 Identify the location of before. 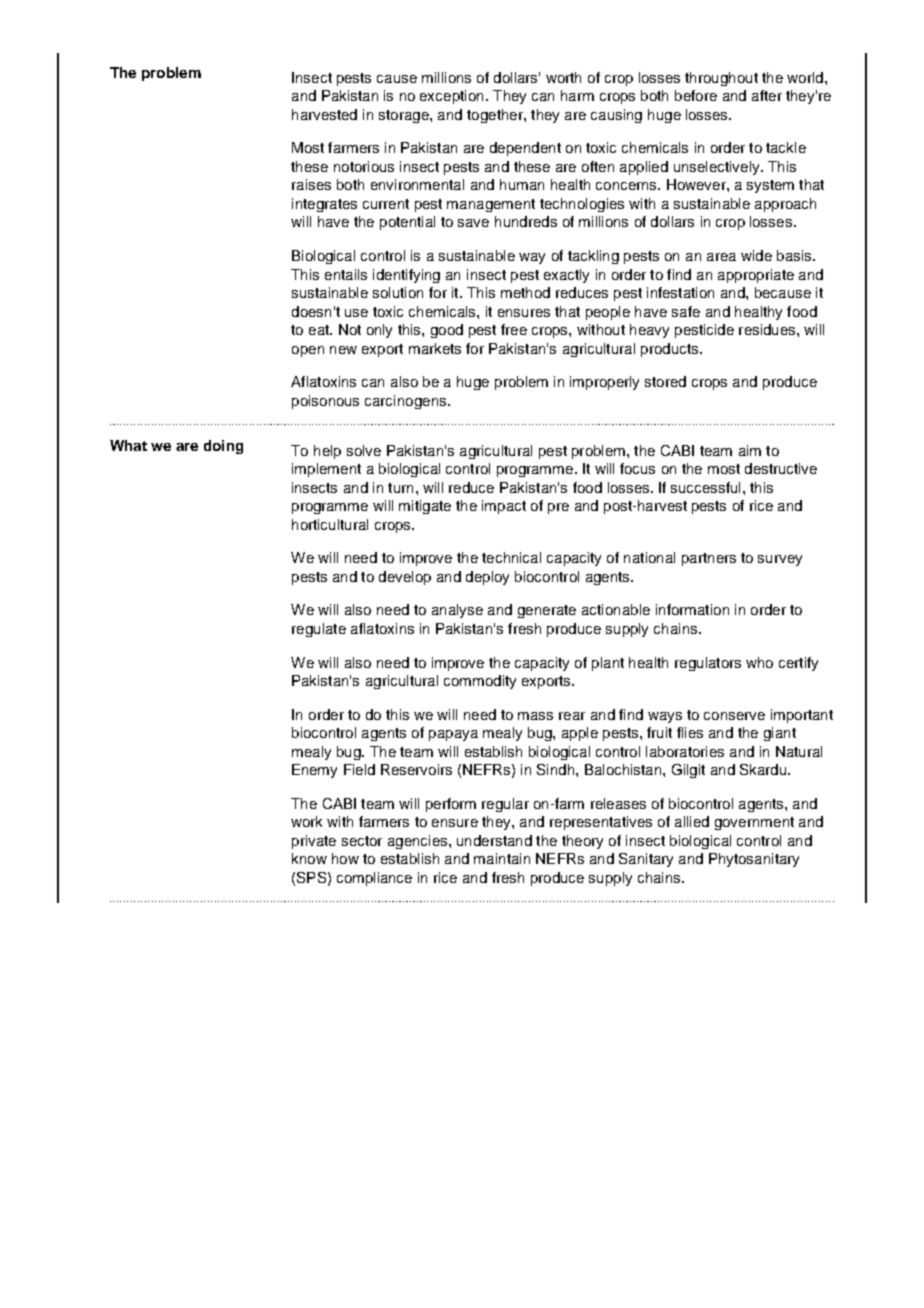
(696, 95).
